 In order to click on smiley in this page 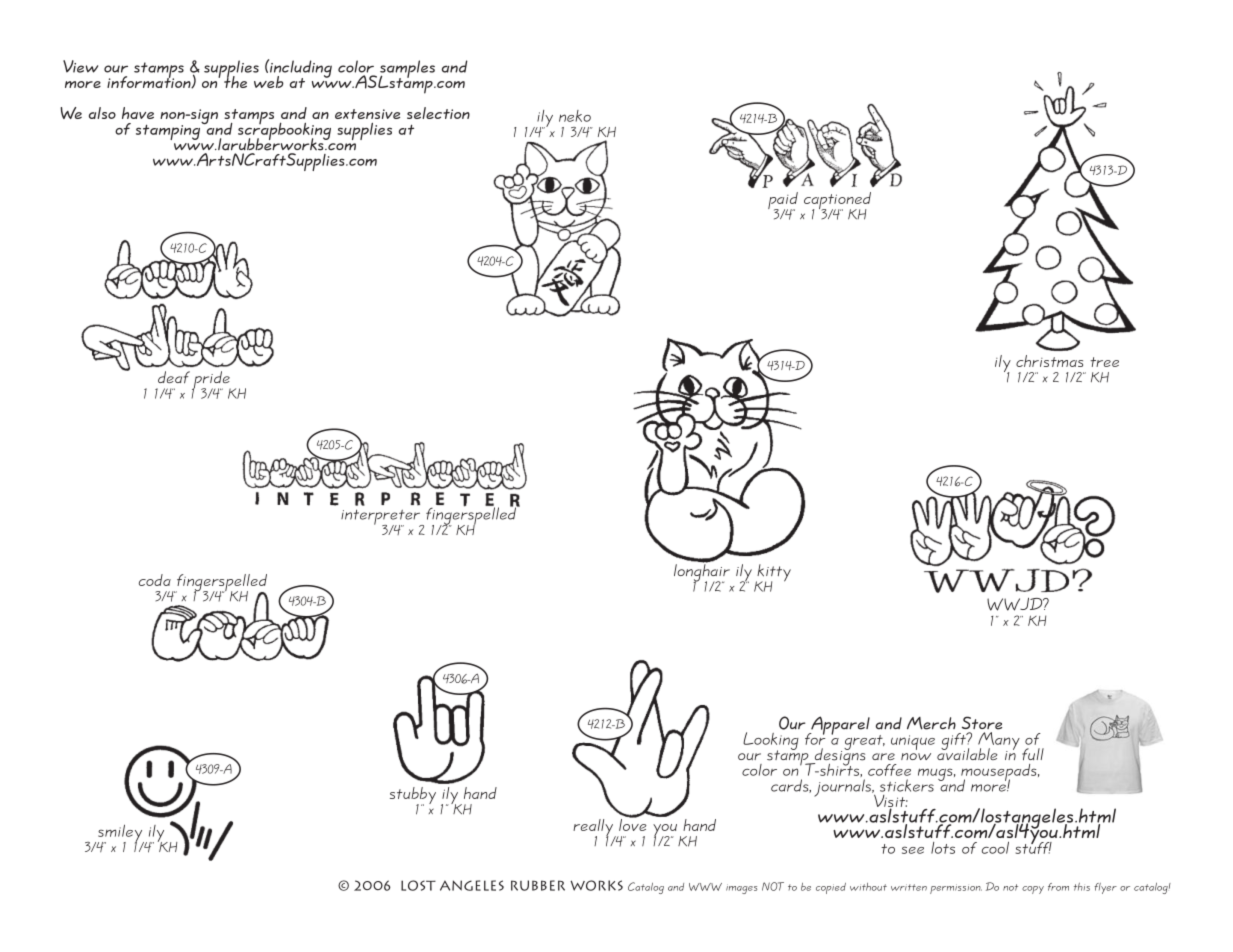, I will do `click(121, 834)`.
